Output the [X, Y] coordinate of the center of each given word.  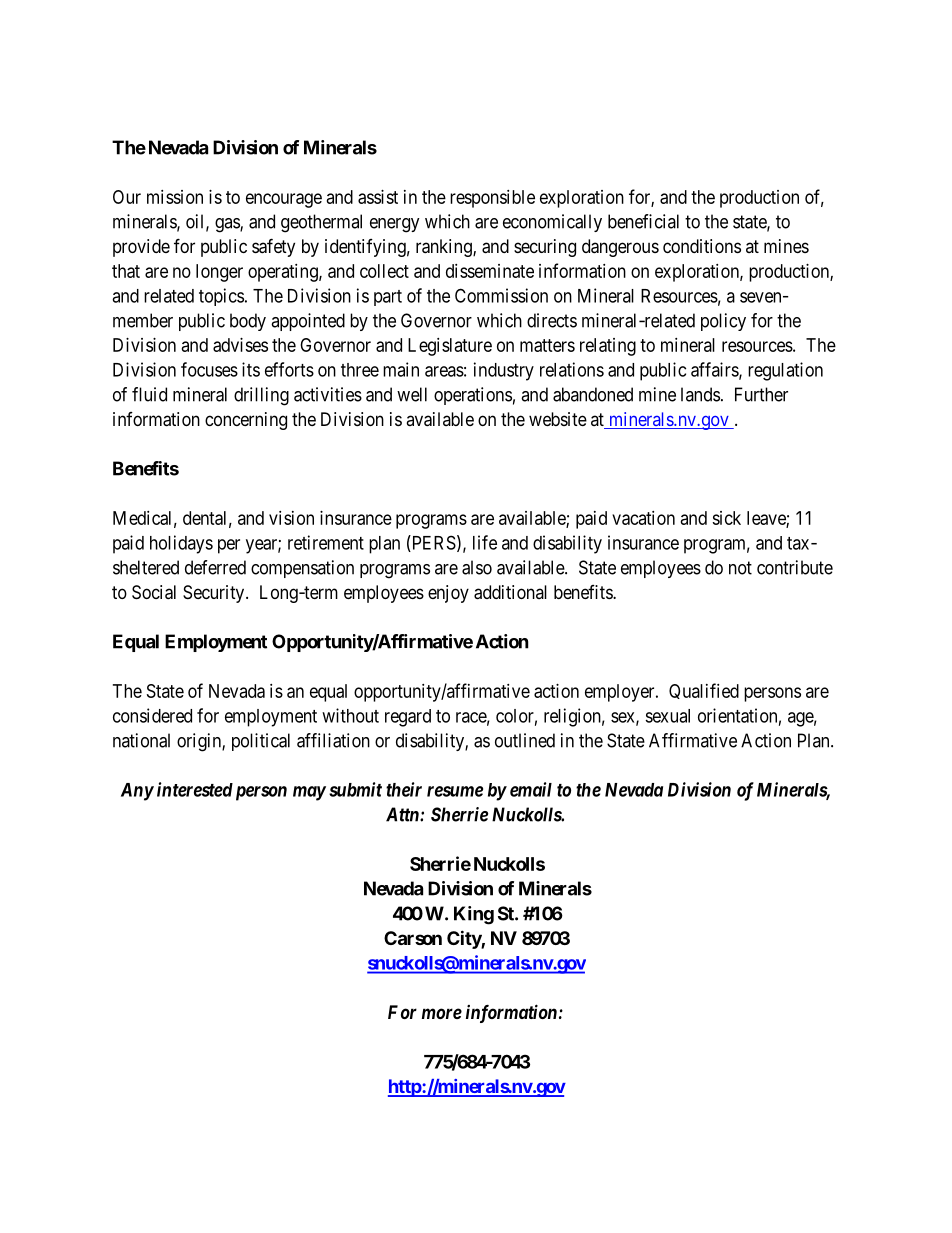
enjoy [448, 594]
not [740, 568]
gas [228, 225]
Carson [413, 938]
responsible [492, 199]
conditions [702, 246]
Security [215, 594]
